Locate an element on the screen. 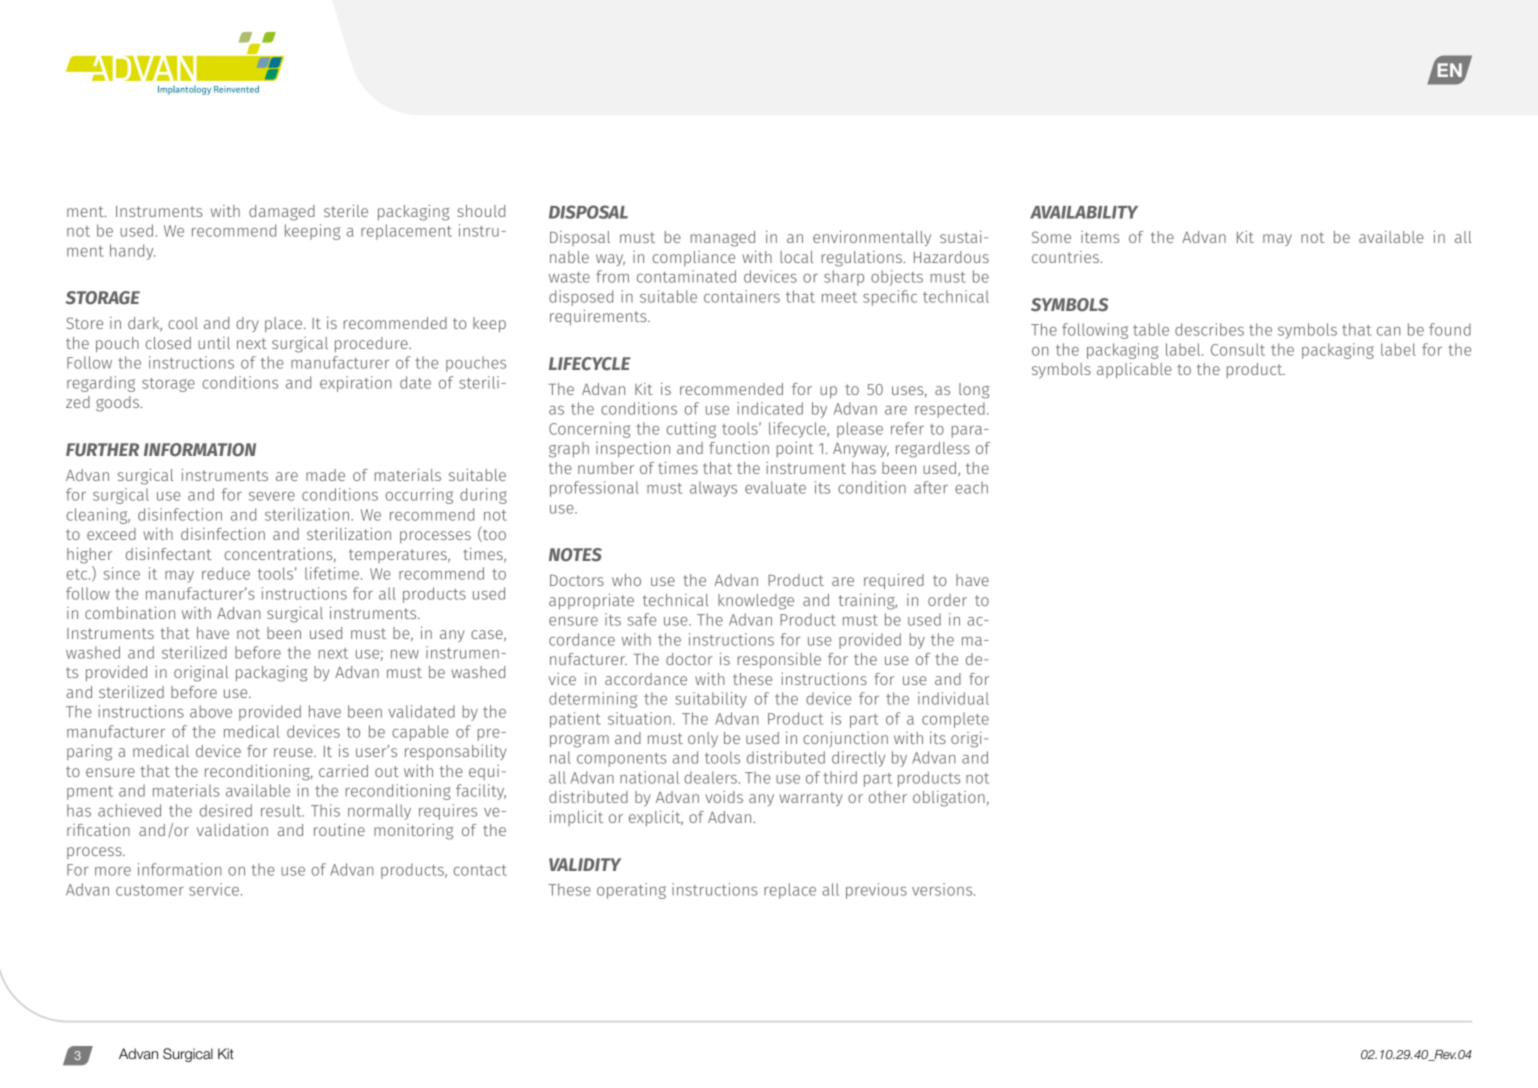  items is located at coordinates (1100, 237).
